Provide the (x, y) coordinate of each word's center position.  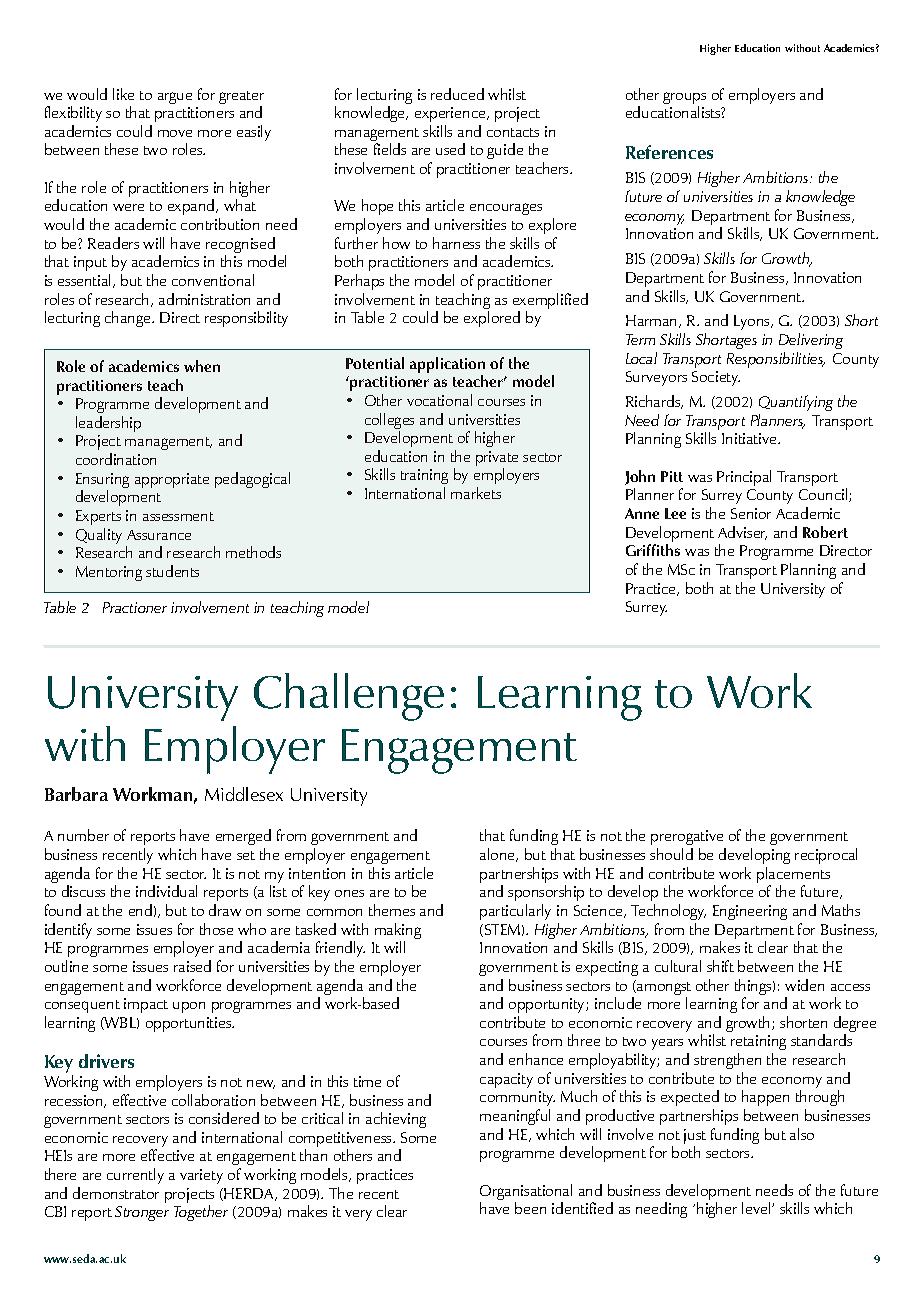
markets (476, 493)
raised (192, 966)
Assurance (159, 535)
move (175, 133)
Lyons (753, 322)
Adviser (742, 533)
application (447, 366)
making (398, 932)
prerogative (688, 839)
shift (720, 966)
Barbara (76, 794)
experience (451, 114)
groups (684, 99)
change (129, 319)
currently (135, 1176)
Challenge (349, 697)
